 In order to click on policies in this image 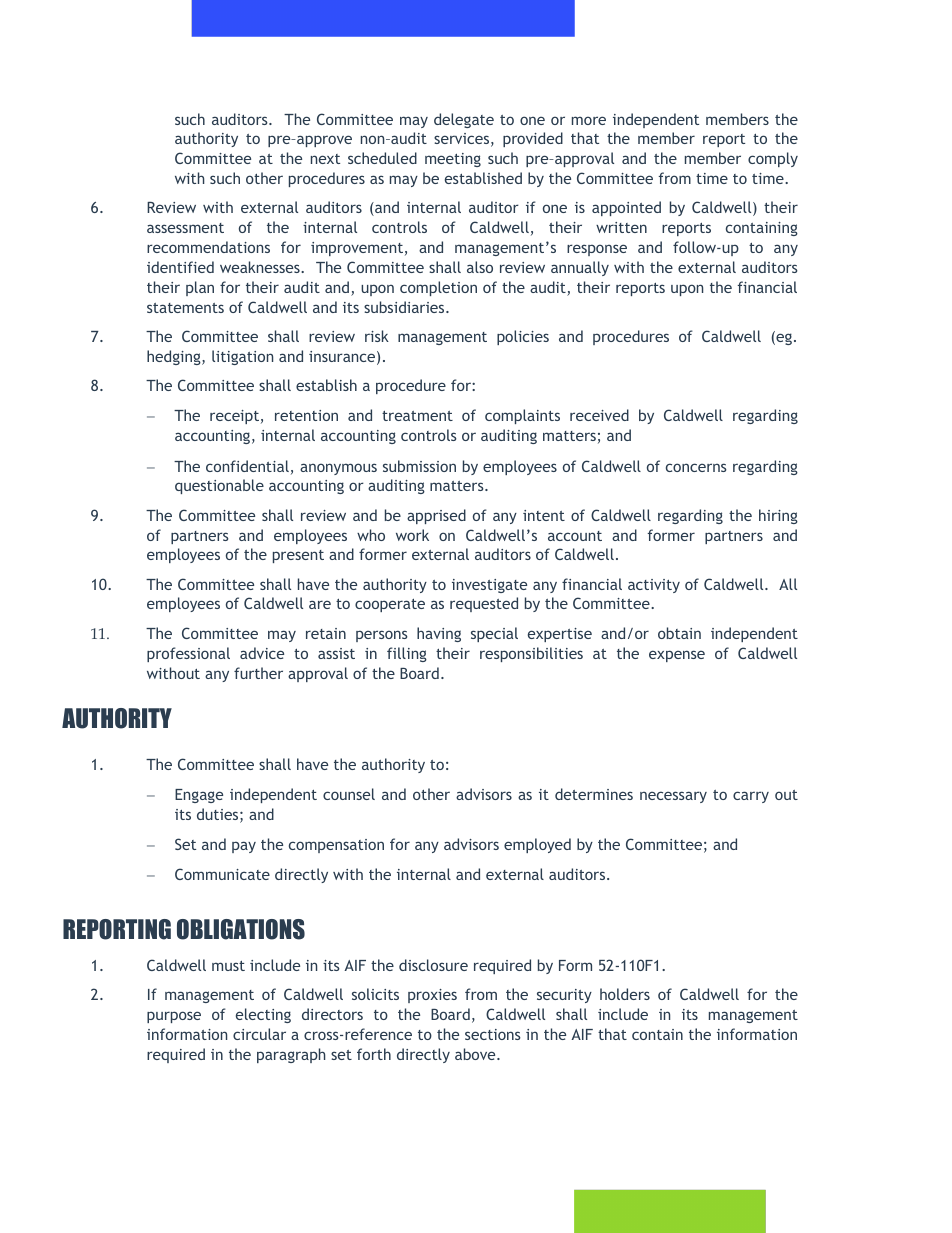, I will do `click(523, 337)`.
